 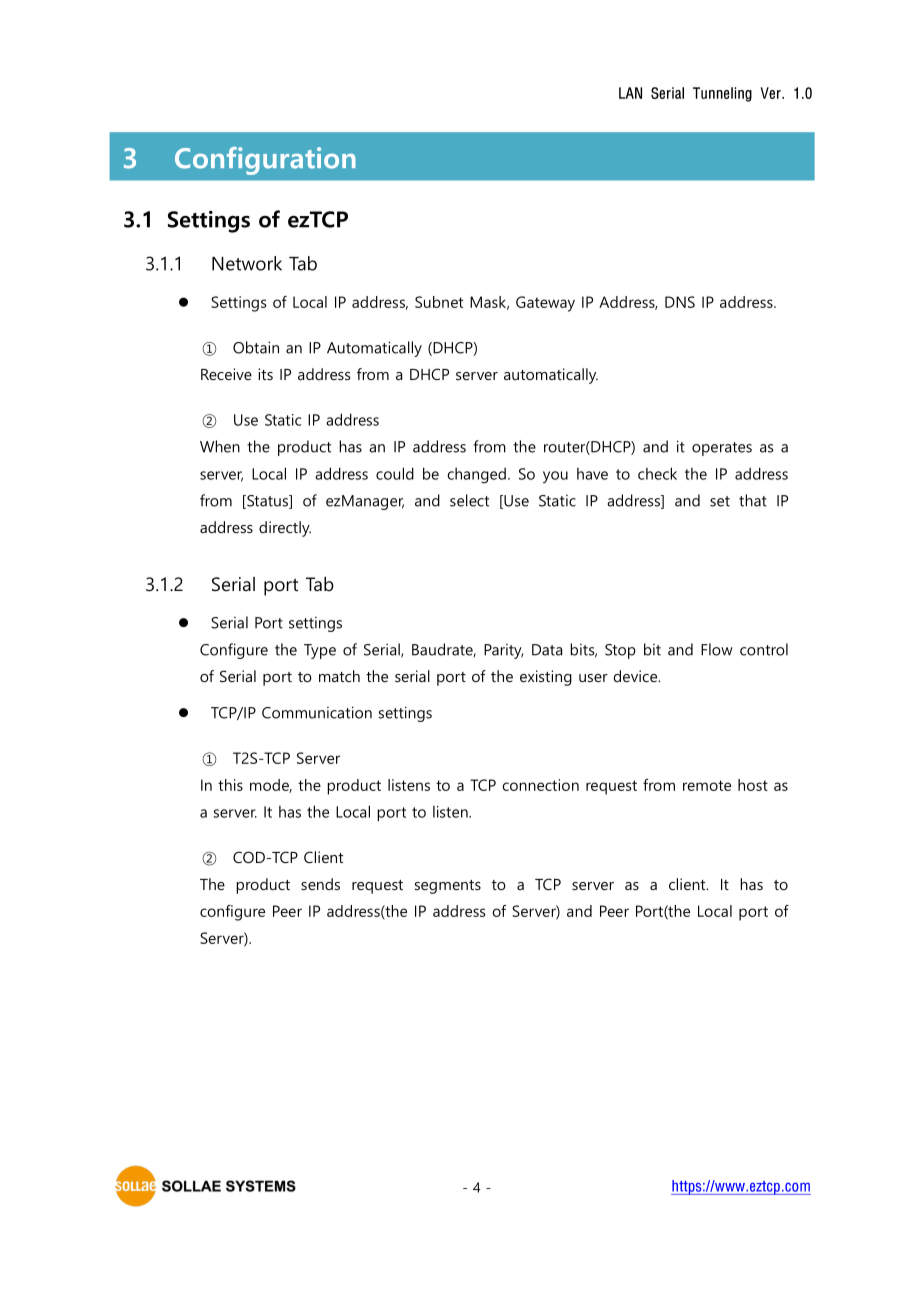 What do you see at coordinates (717, 649) in the document?
I see `Flow` at bounding box center [717, 649].
